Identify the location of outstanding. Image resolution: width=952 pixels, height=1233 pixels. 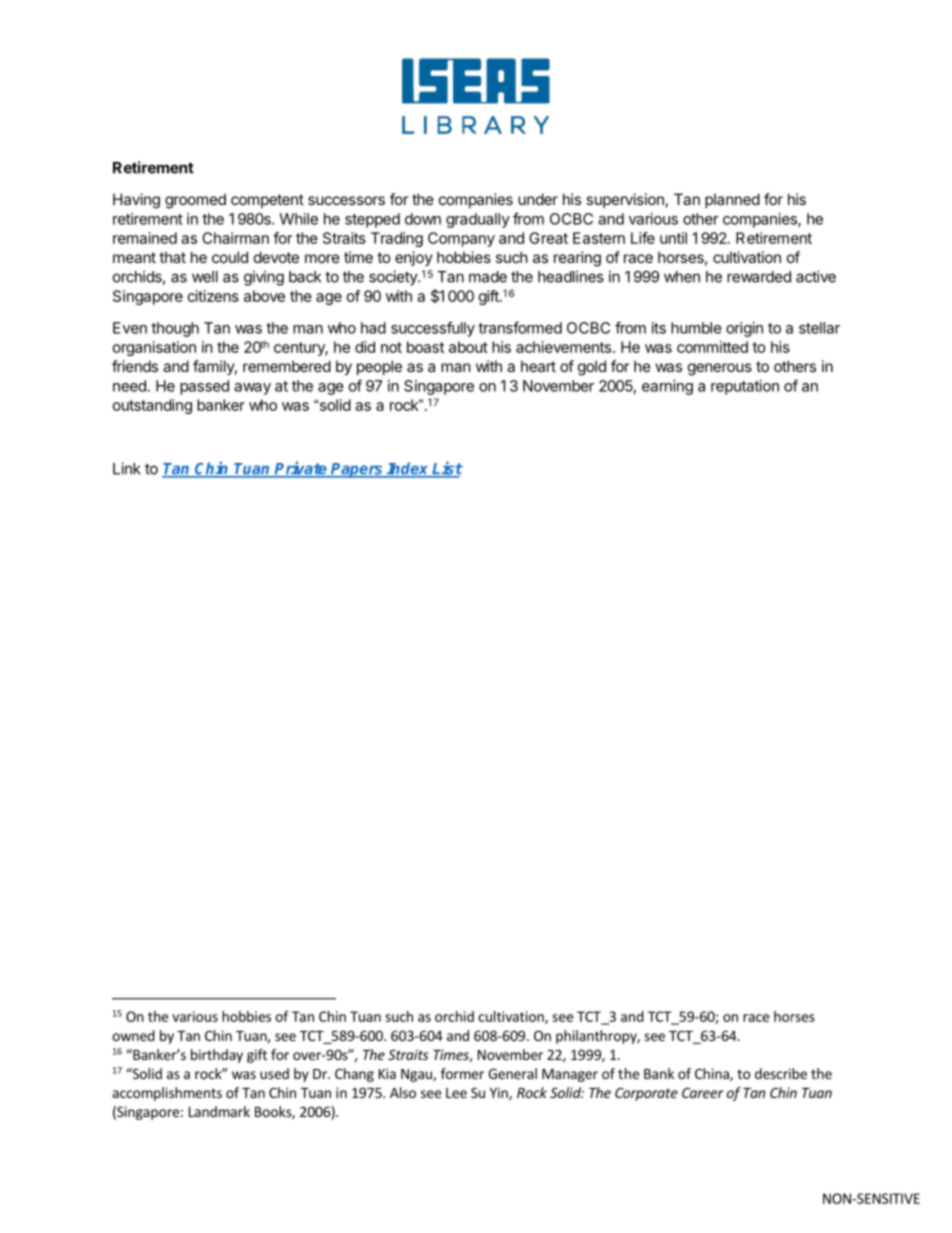
(152, 406).
